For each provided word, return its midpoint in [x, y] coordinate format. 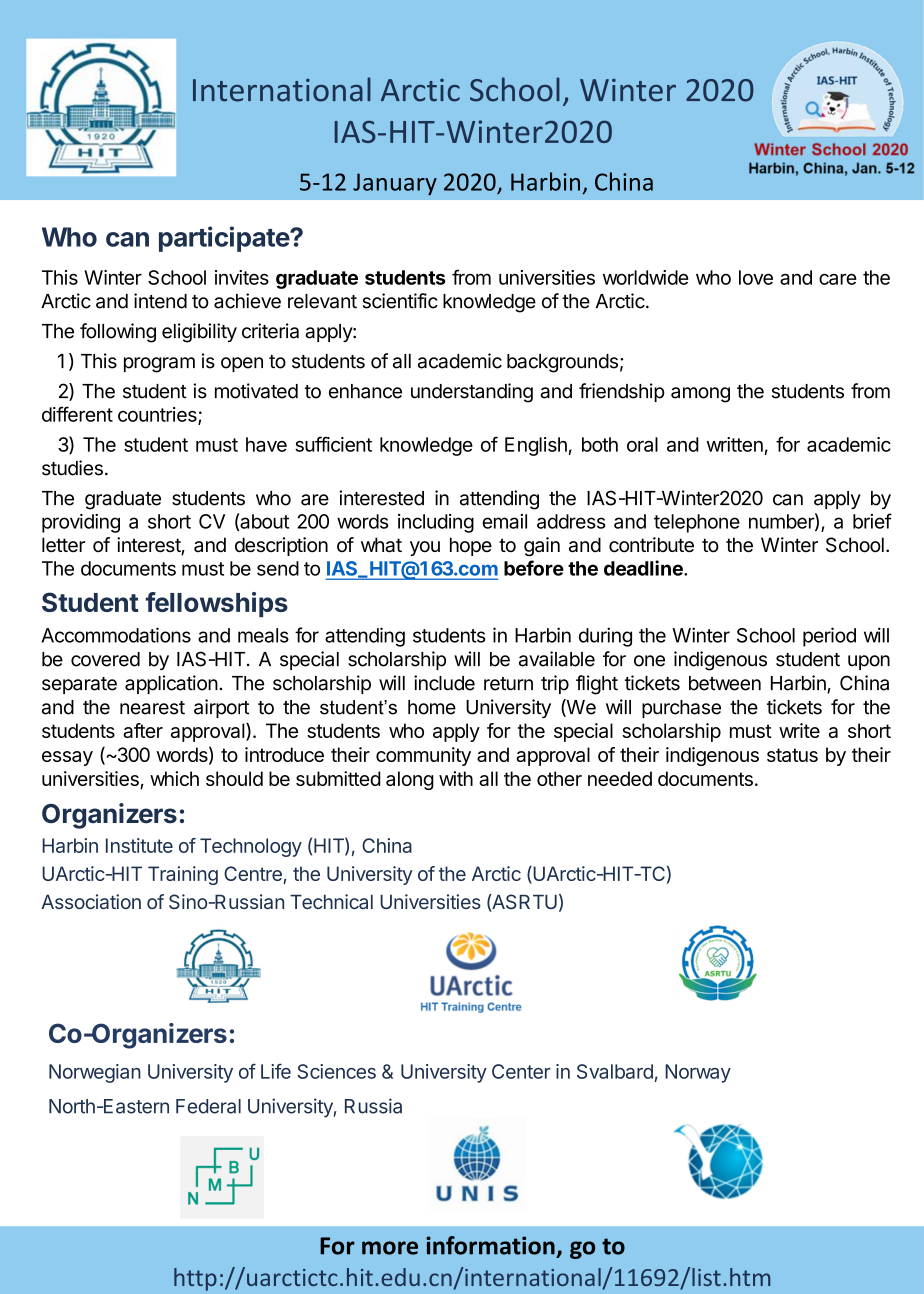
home [432, 707]
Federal [208, 1106]
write [799, 730]
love [756, 277]
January [395, 184]
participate [225, 239]
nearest [152, 708]
